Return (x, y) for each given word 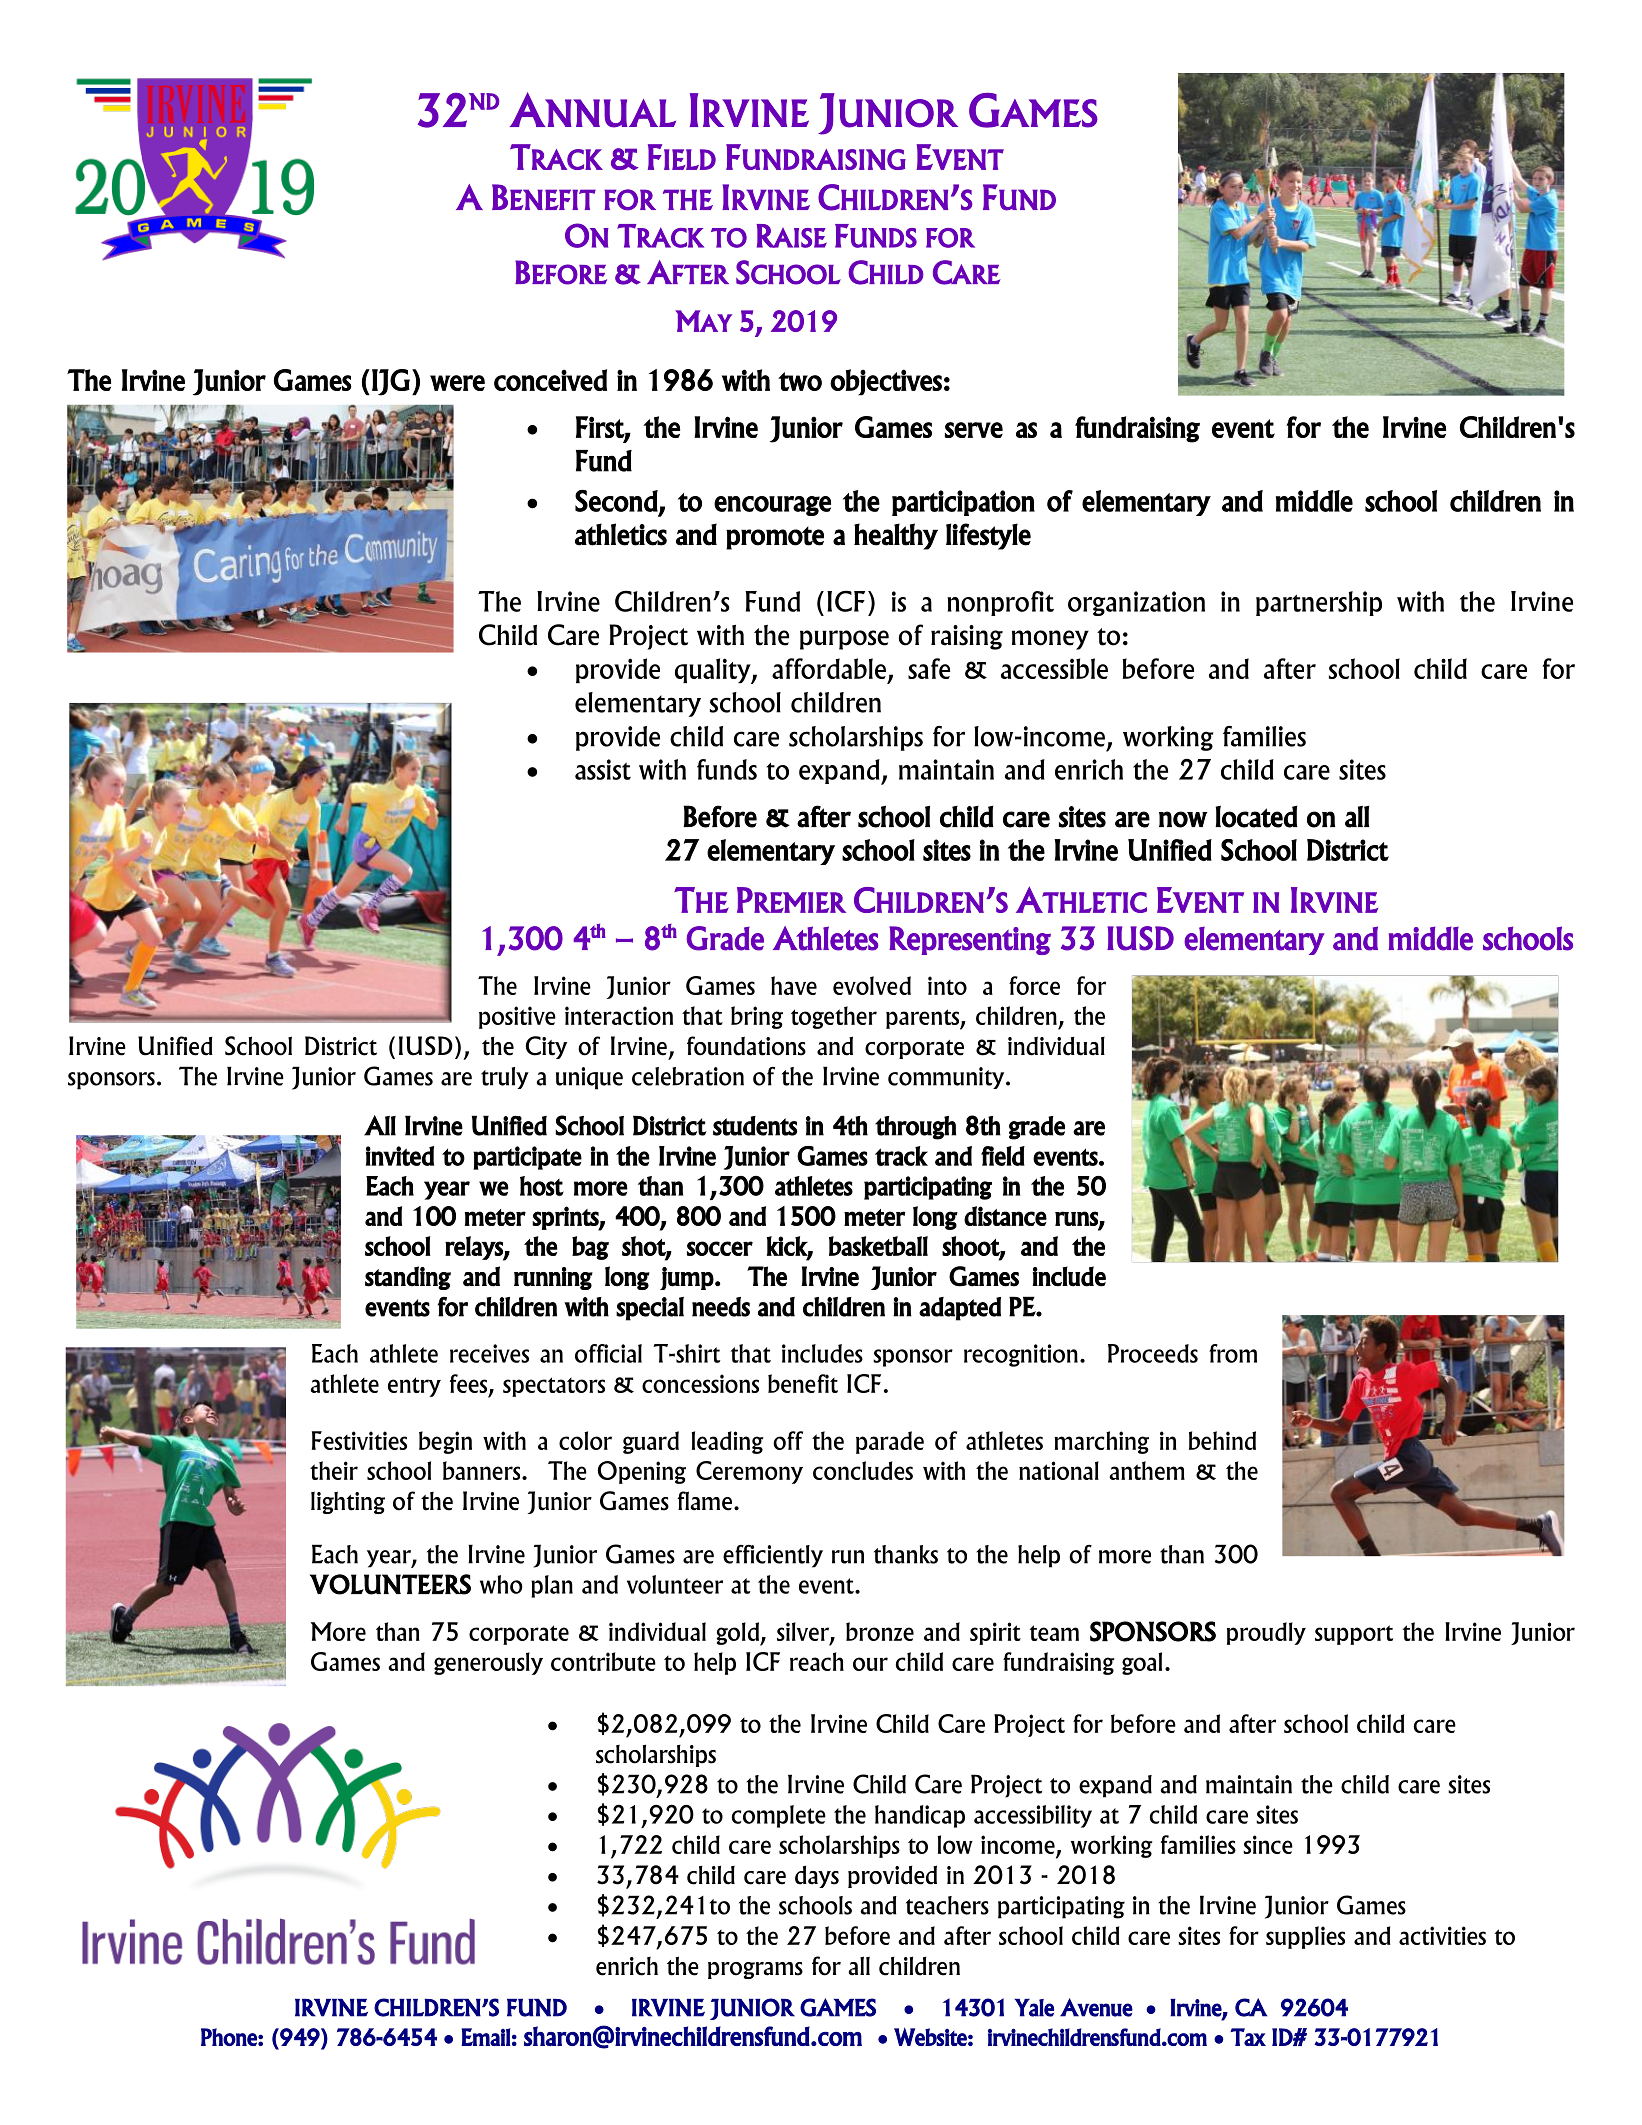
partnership (1319, 603)
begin (445, 1442)
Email (486, 2037)
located (1256, 817)
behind (1222, 1440)
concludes (863, 1470)
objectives (886, 382)
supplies (1305, 1937)
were (457, 383)
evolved (872, 985)
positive (517, 1017)
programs (755, 1970)
